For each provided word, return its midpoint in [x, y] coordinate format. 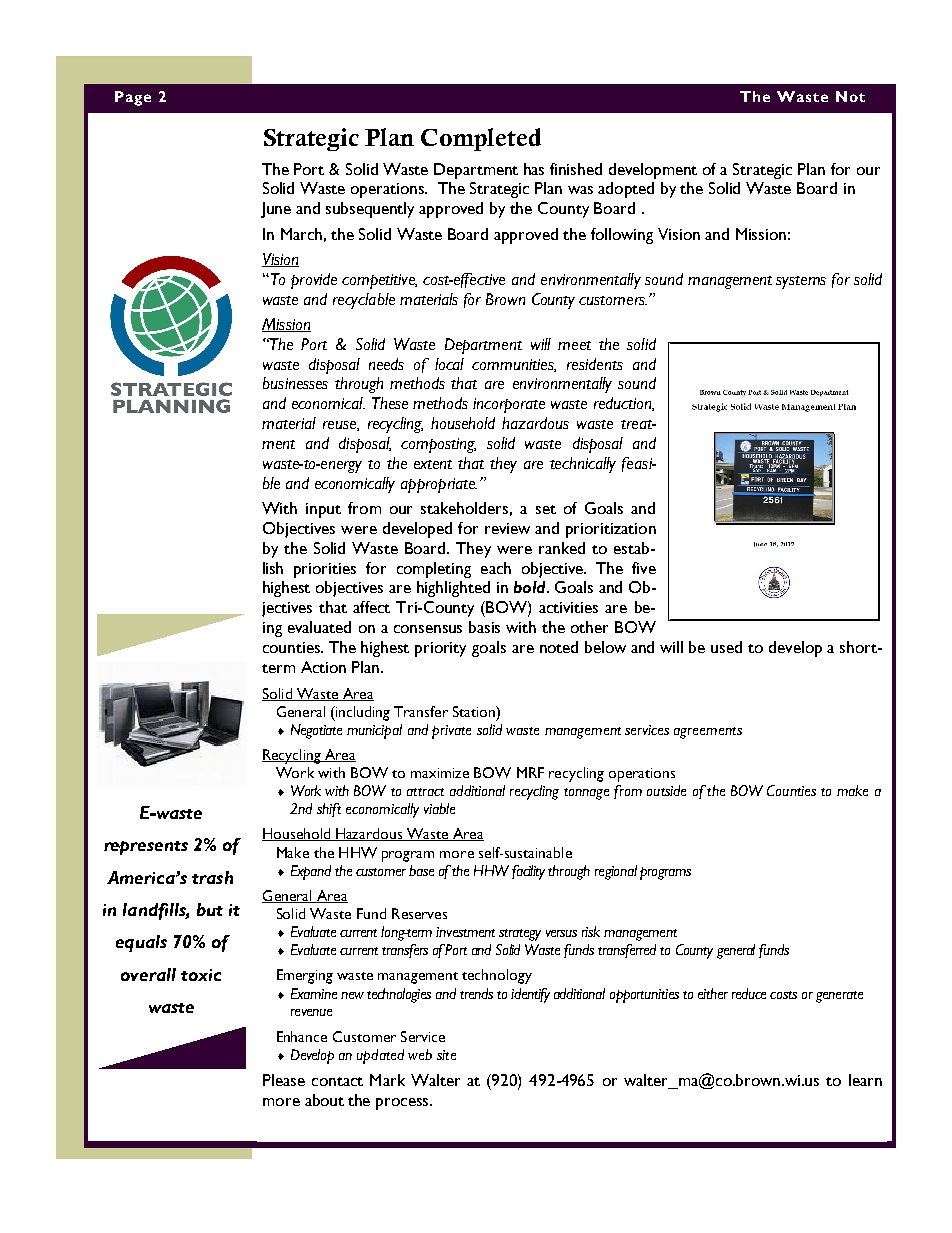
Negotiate [316, 731]
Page [133, 98]
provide [314, 281]
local [449, 364]
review [507, 528]
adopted [626, 190]
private [451, 732]
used [726, 647]
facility [528, 872]
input [323, 510]
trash [212, 877]
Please [284, 1080]
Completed [481, 139]
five [644, 568]
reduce [749, 993]
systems [801, 282]
